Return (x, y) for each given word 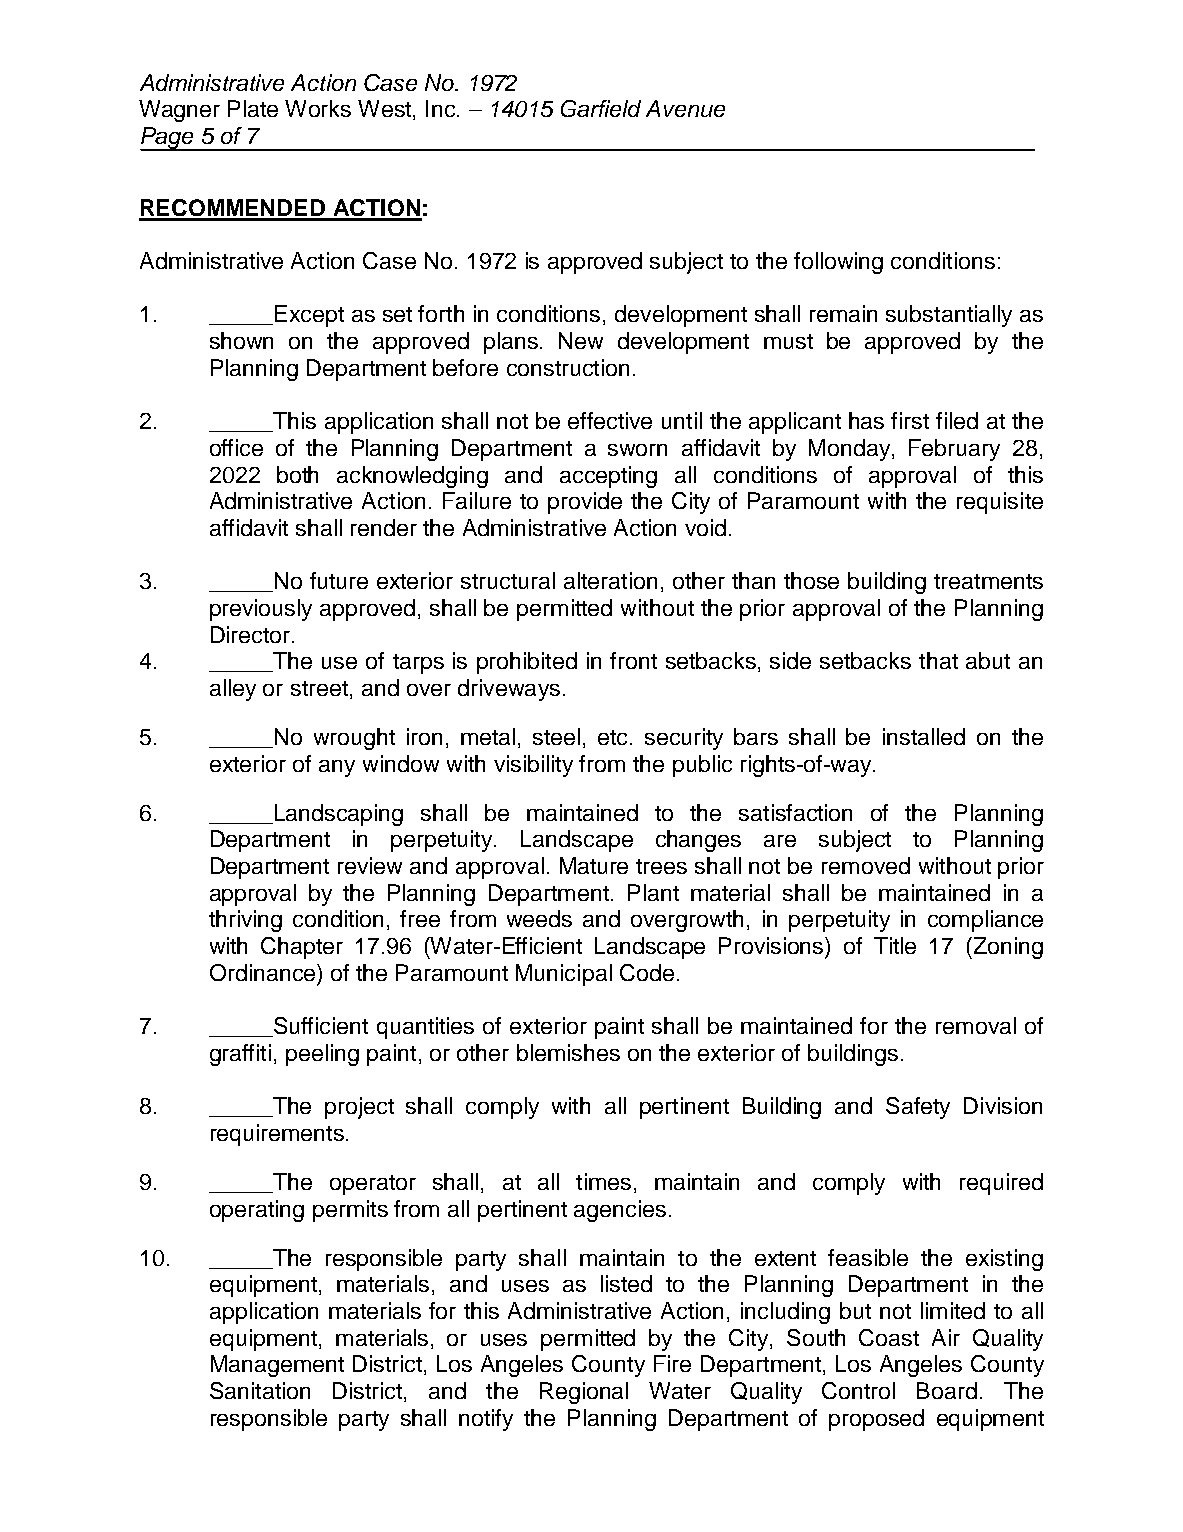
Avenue (685, 108)
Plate (253, 108)
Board (947, 1390)
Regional (584, 1393)
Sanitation (260, 1390)
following (838, 263)
